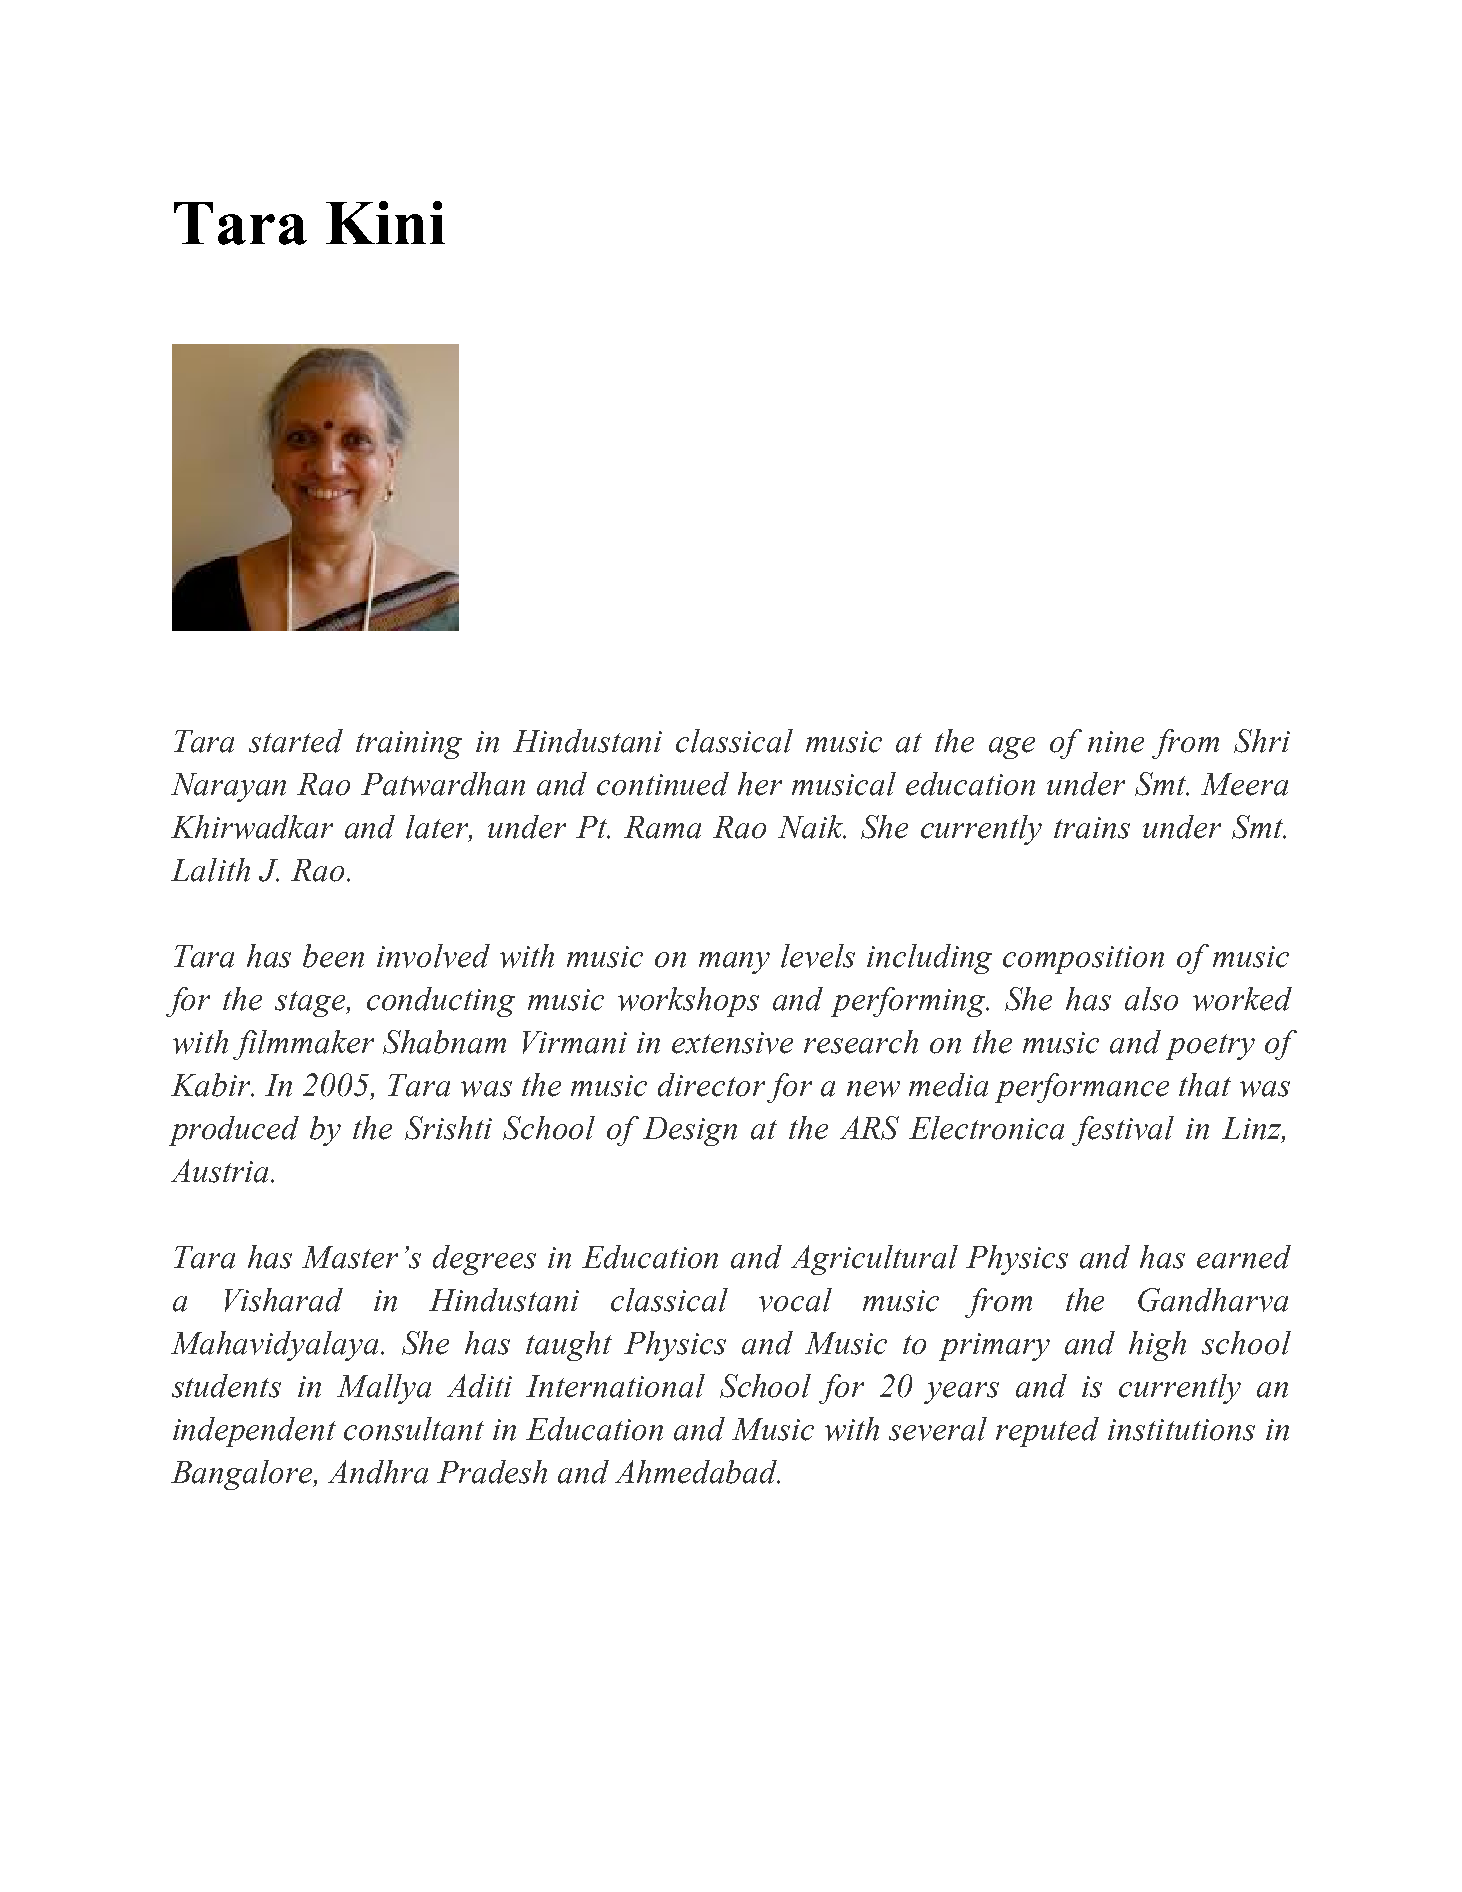 The image size is (1462, 1892). Describe the element at coordinates (688, 1002) in the screenshot. I see `workshops` at that location.
